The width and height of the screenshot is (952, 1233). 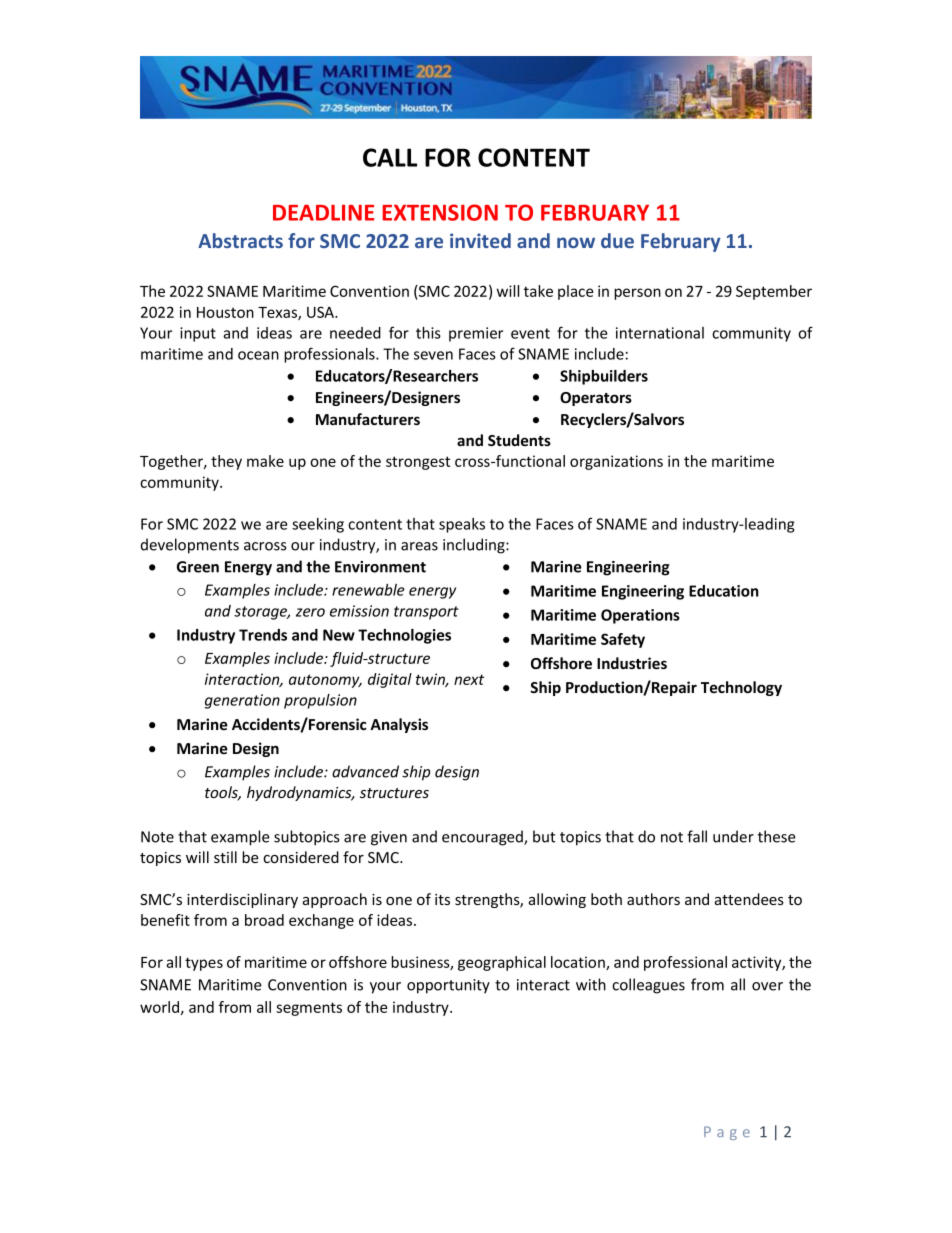 I want to click on Technology, so click(x=741, y=688).
